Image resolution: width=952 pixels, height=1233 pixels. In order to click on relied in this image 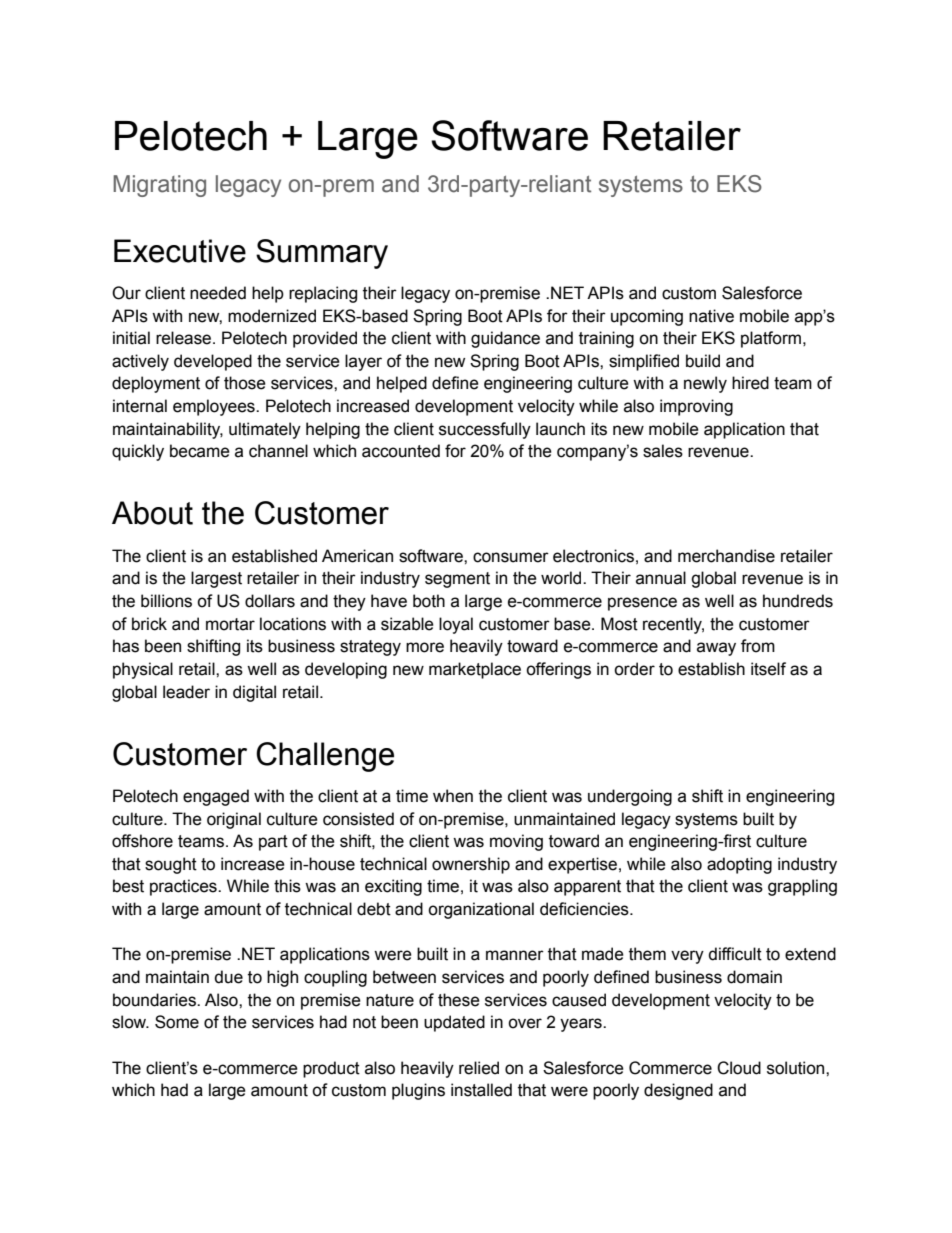, I will do `click(479, 1068)`.
